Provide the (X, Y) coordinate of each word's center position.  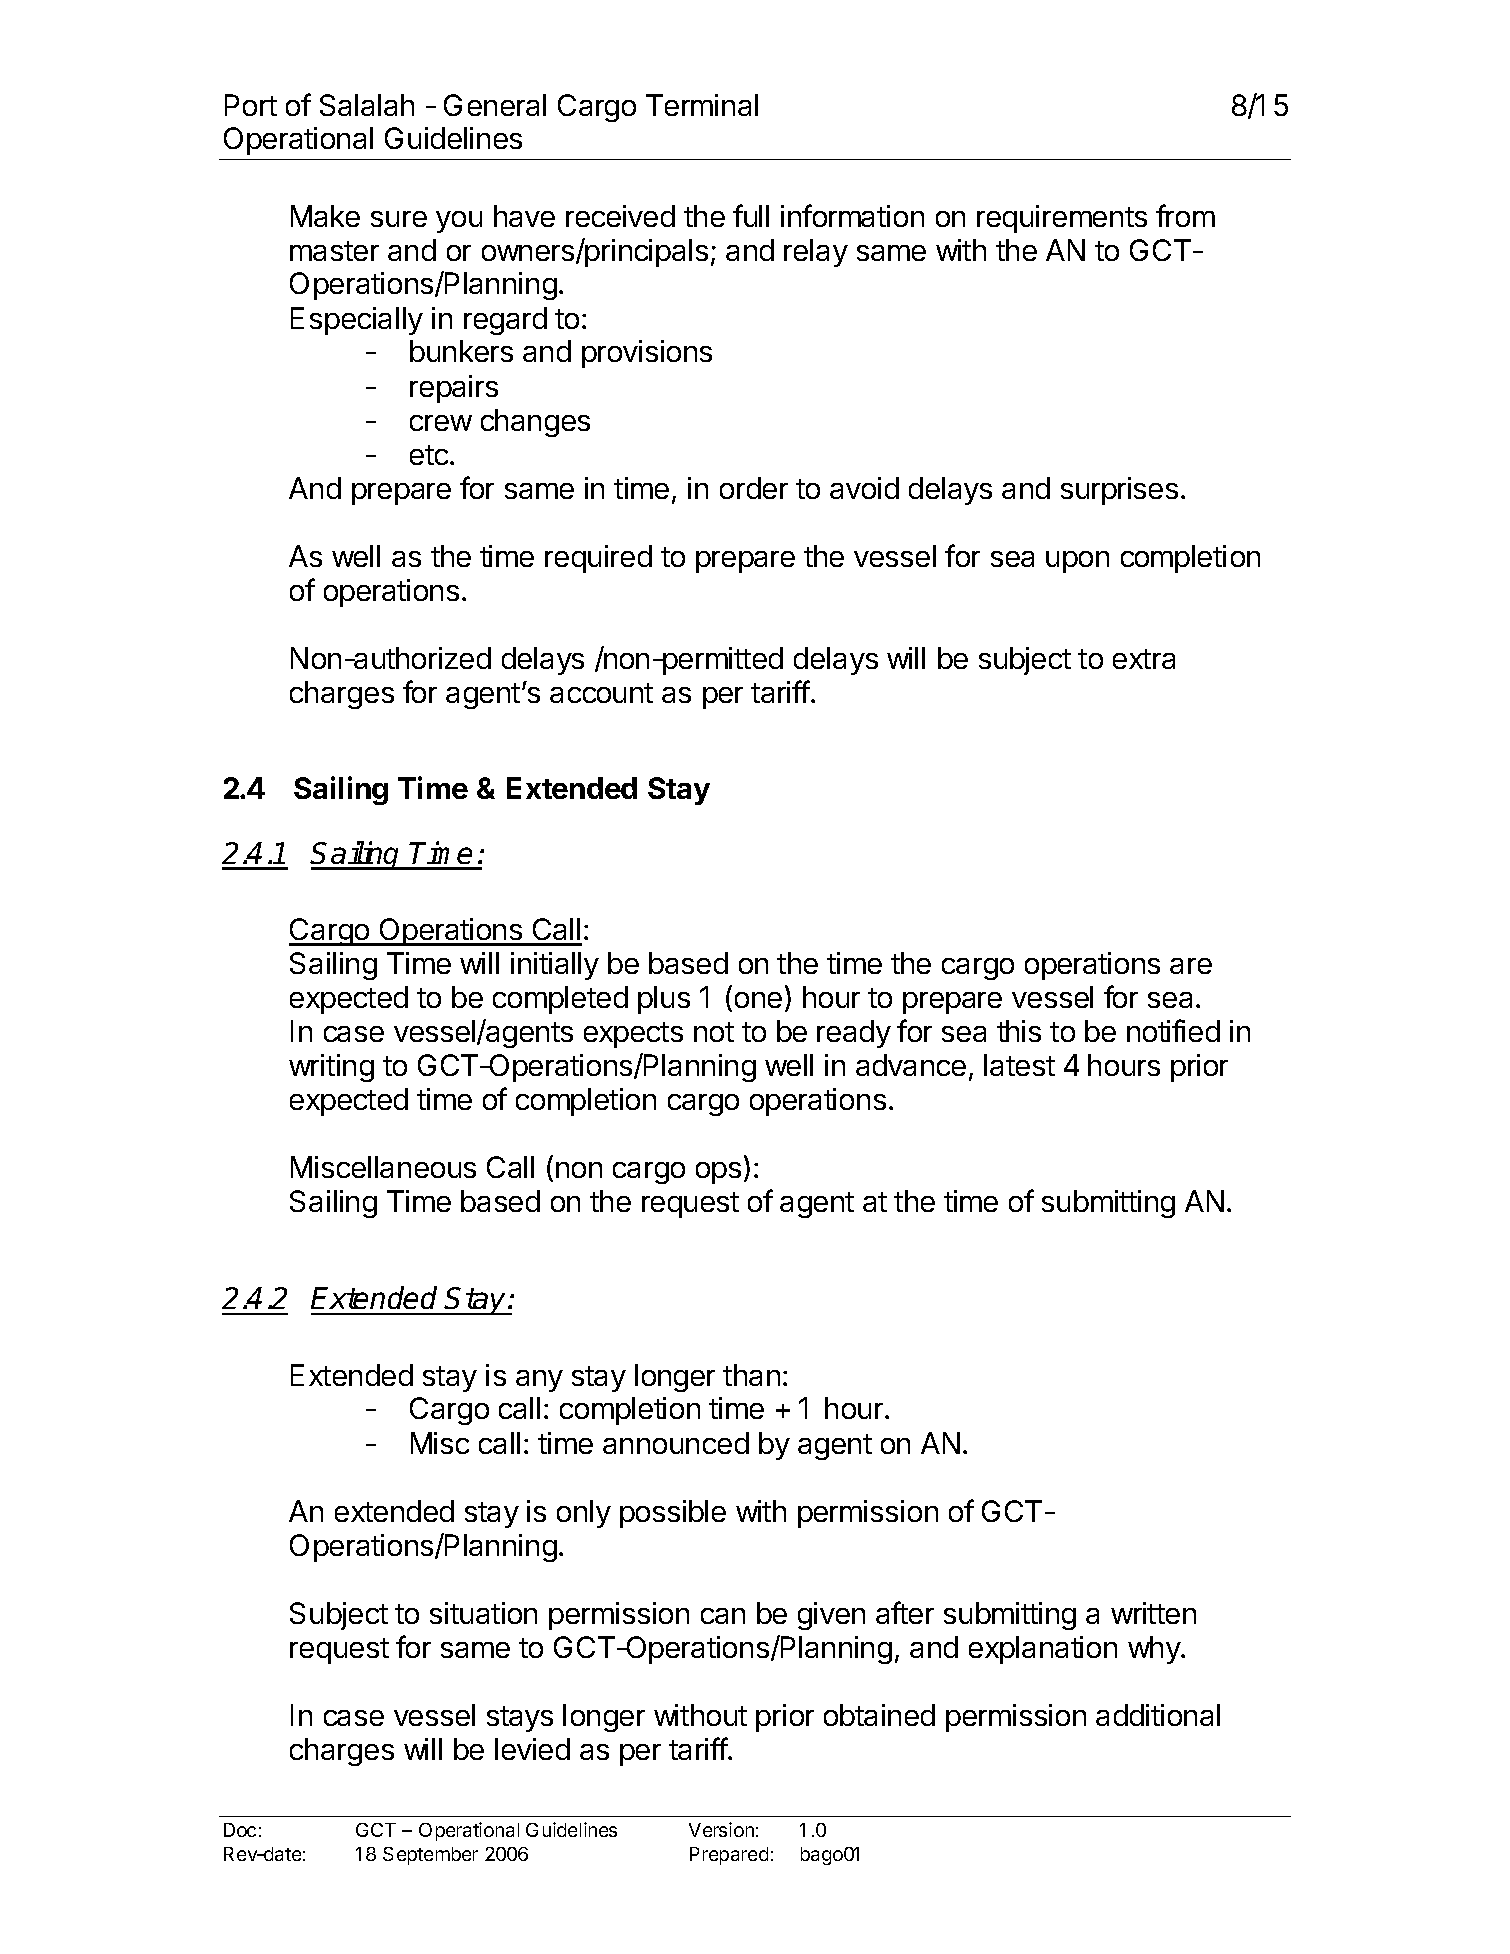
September (430, 1856)
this (1019, 1031)
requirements (1062, 219)
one (758, 1000)
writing (331, 1068)
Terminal (702, 105)
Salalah (367, 105)
